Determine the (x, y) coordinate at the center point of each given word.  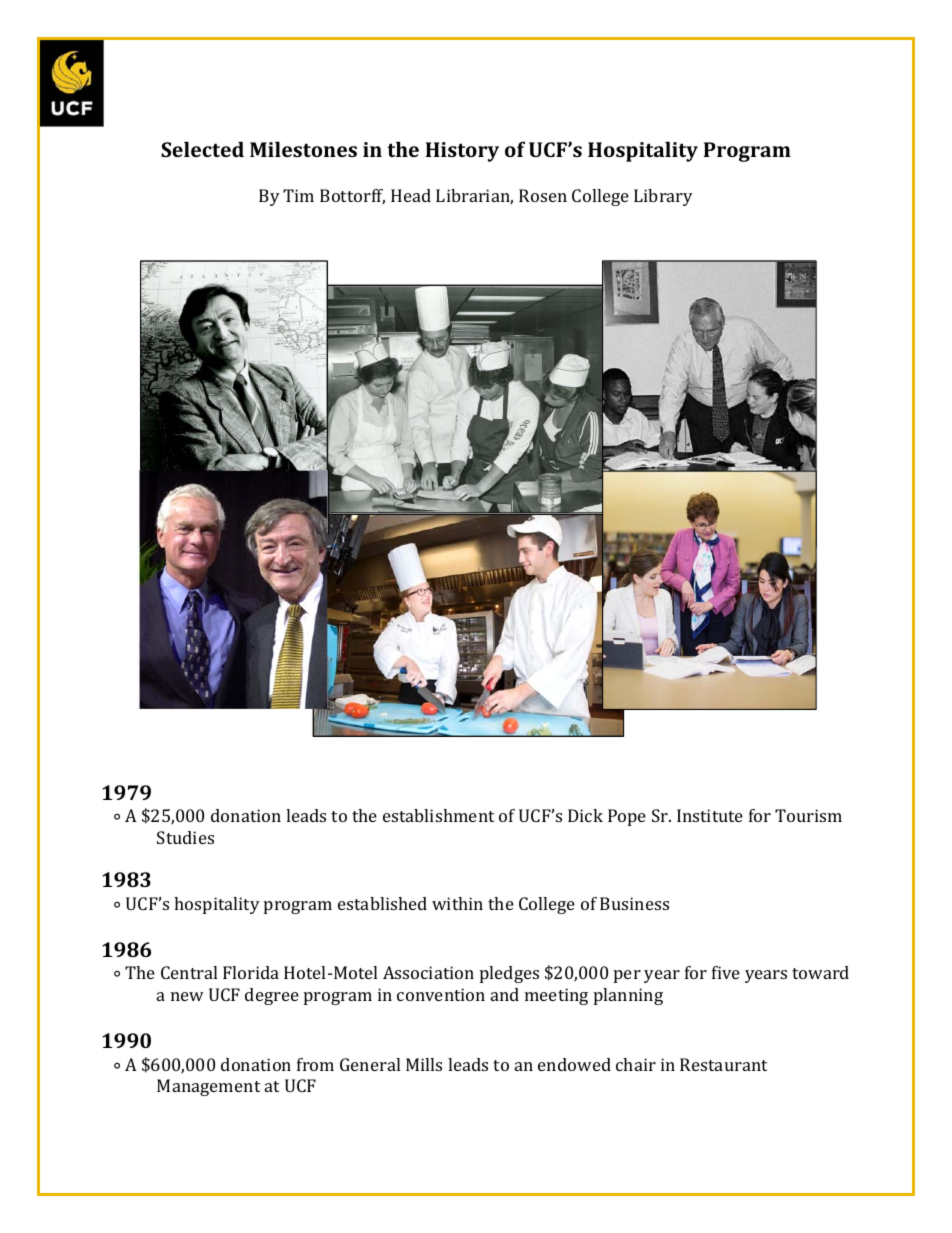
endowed (574, 1064)
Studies (185, 837)
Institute (710, 815)
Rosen (543, 195)
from (315, 1064)
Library (663, 197)
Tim (298, 195)
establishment (438, 815)
